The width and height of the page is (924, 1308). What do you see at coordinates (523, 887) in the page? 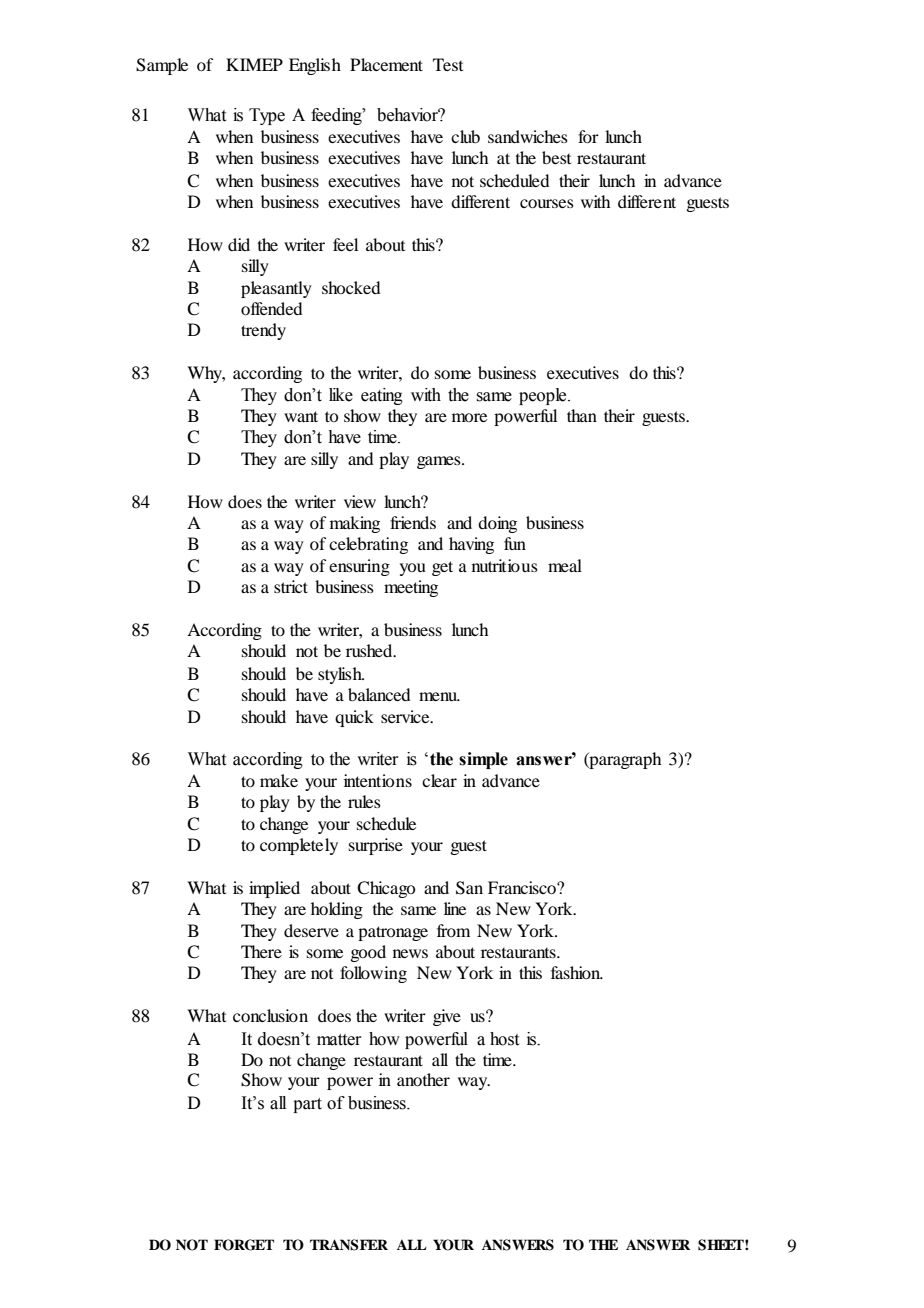
I see `Francisco` at bounding box center [523, 887].
